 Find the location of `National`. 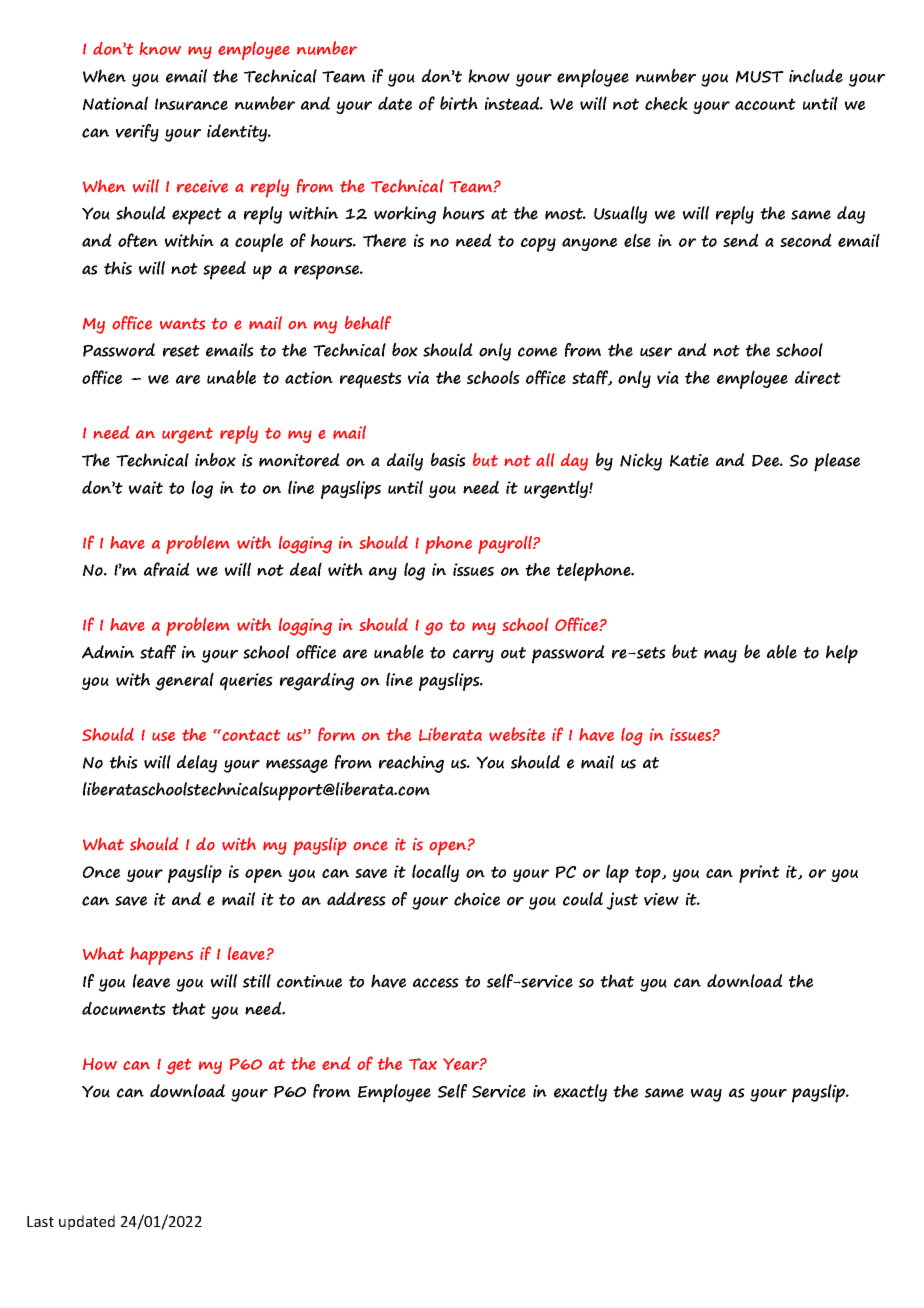

National is located at coordinates (115, 103).
